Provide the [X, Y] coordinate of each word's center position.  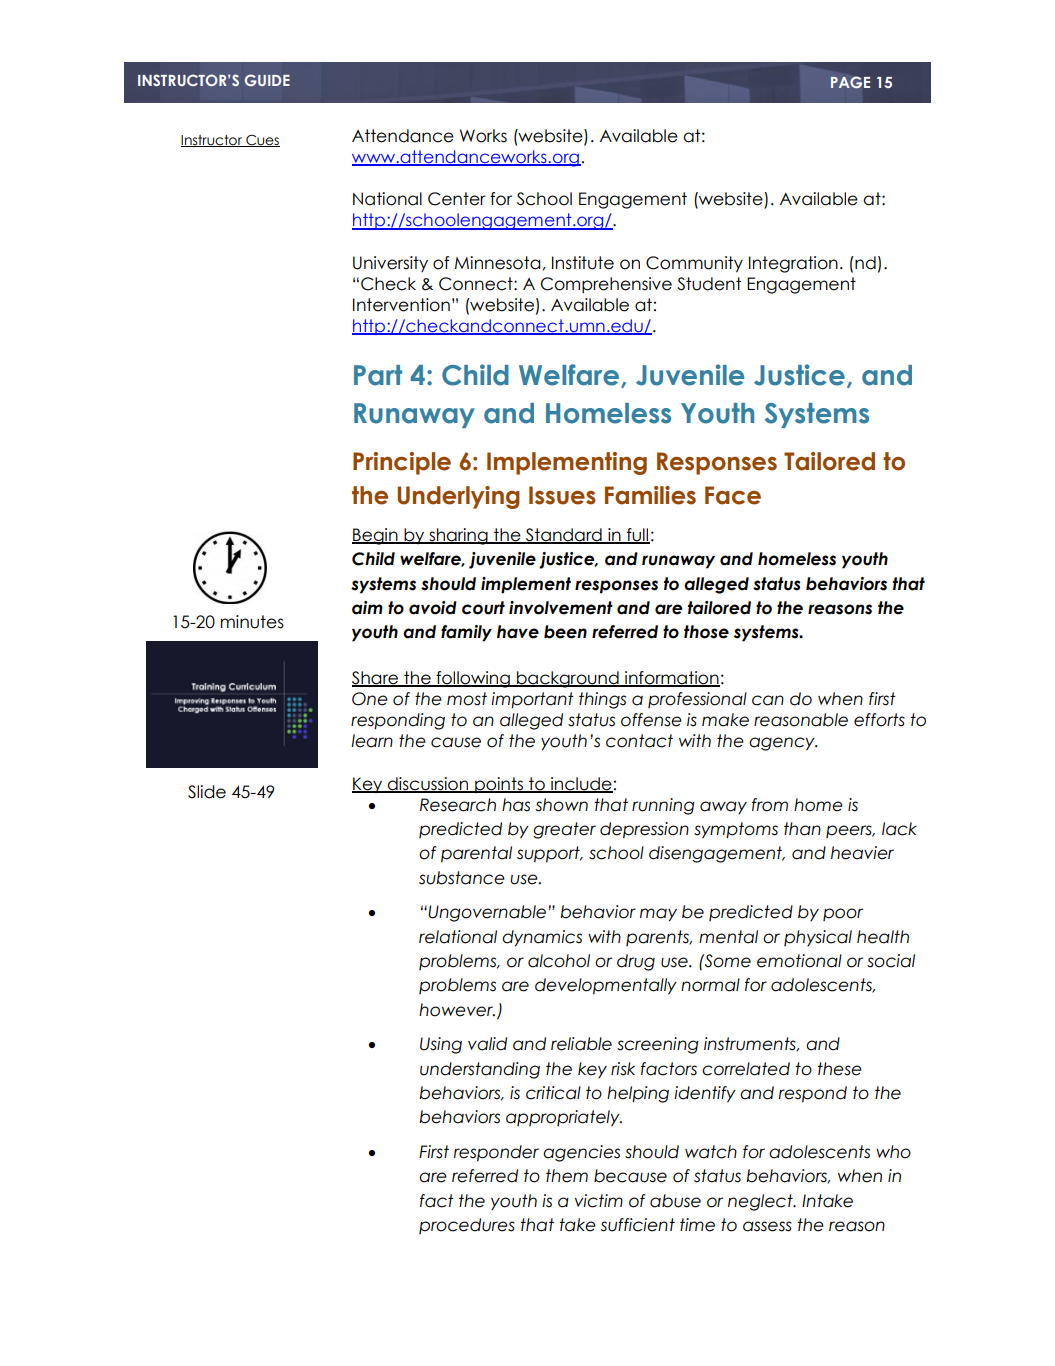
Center [457, 199]
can [768, 700]
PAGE [850, 82]
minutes [252, 622]
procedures [467, 1226]
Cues [262, 141]
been [565, 632]
